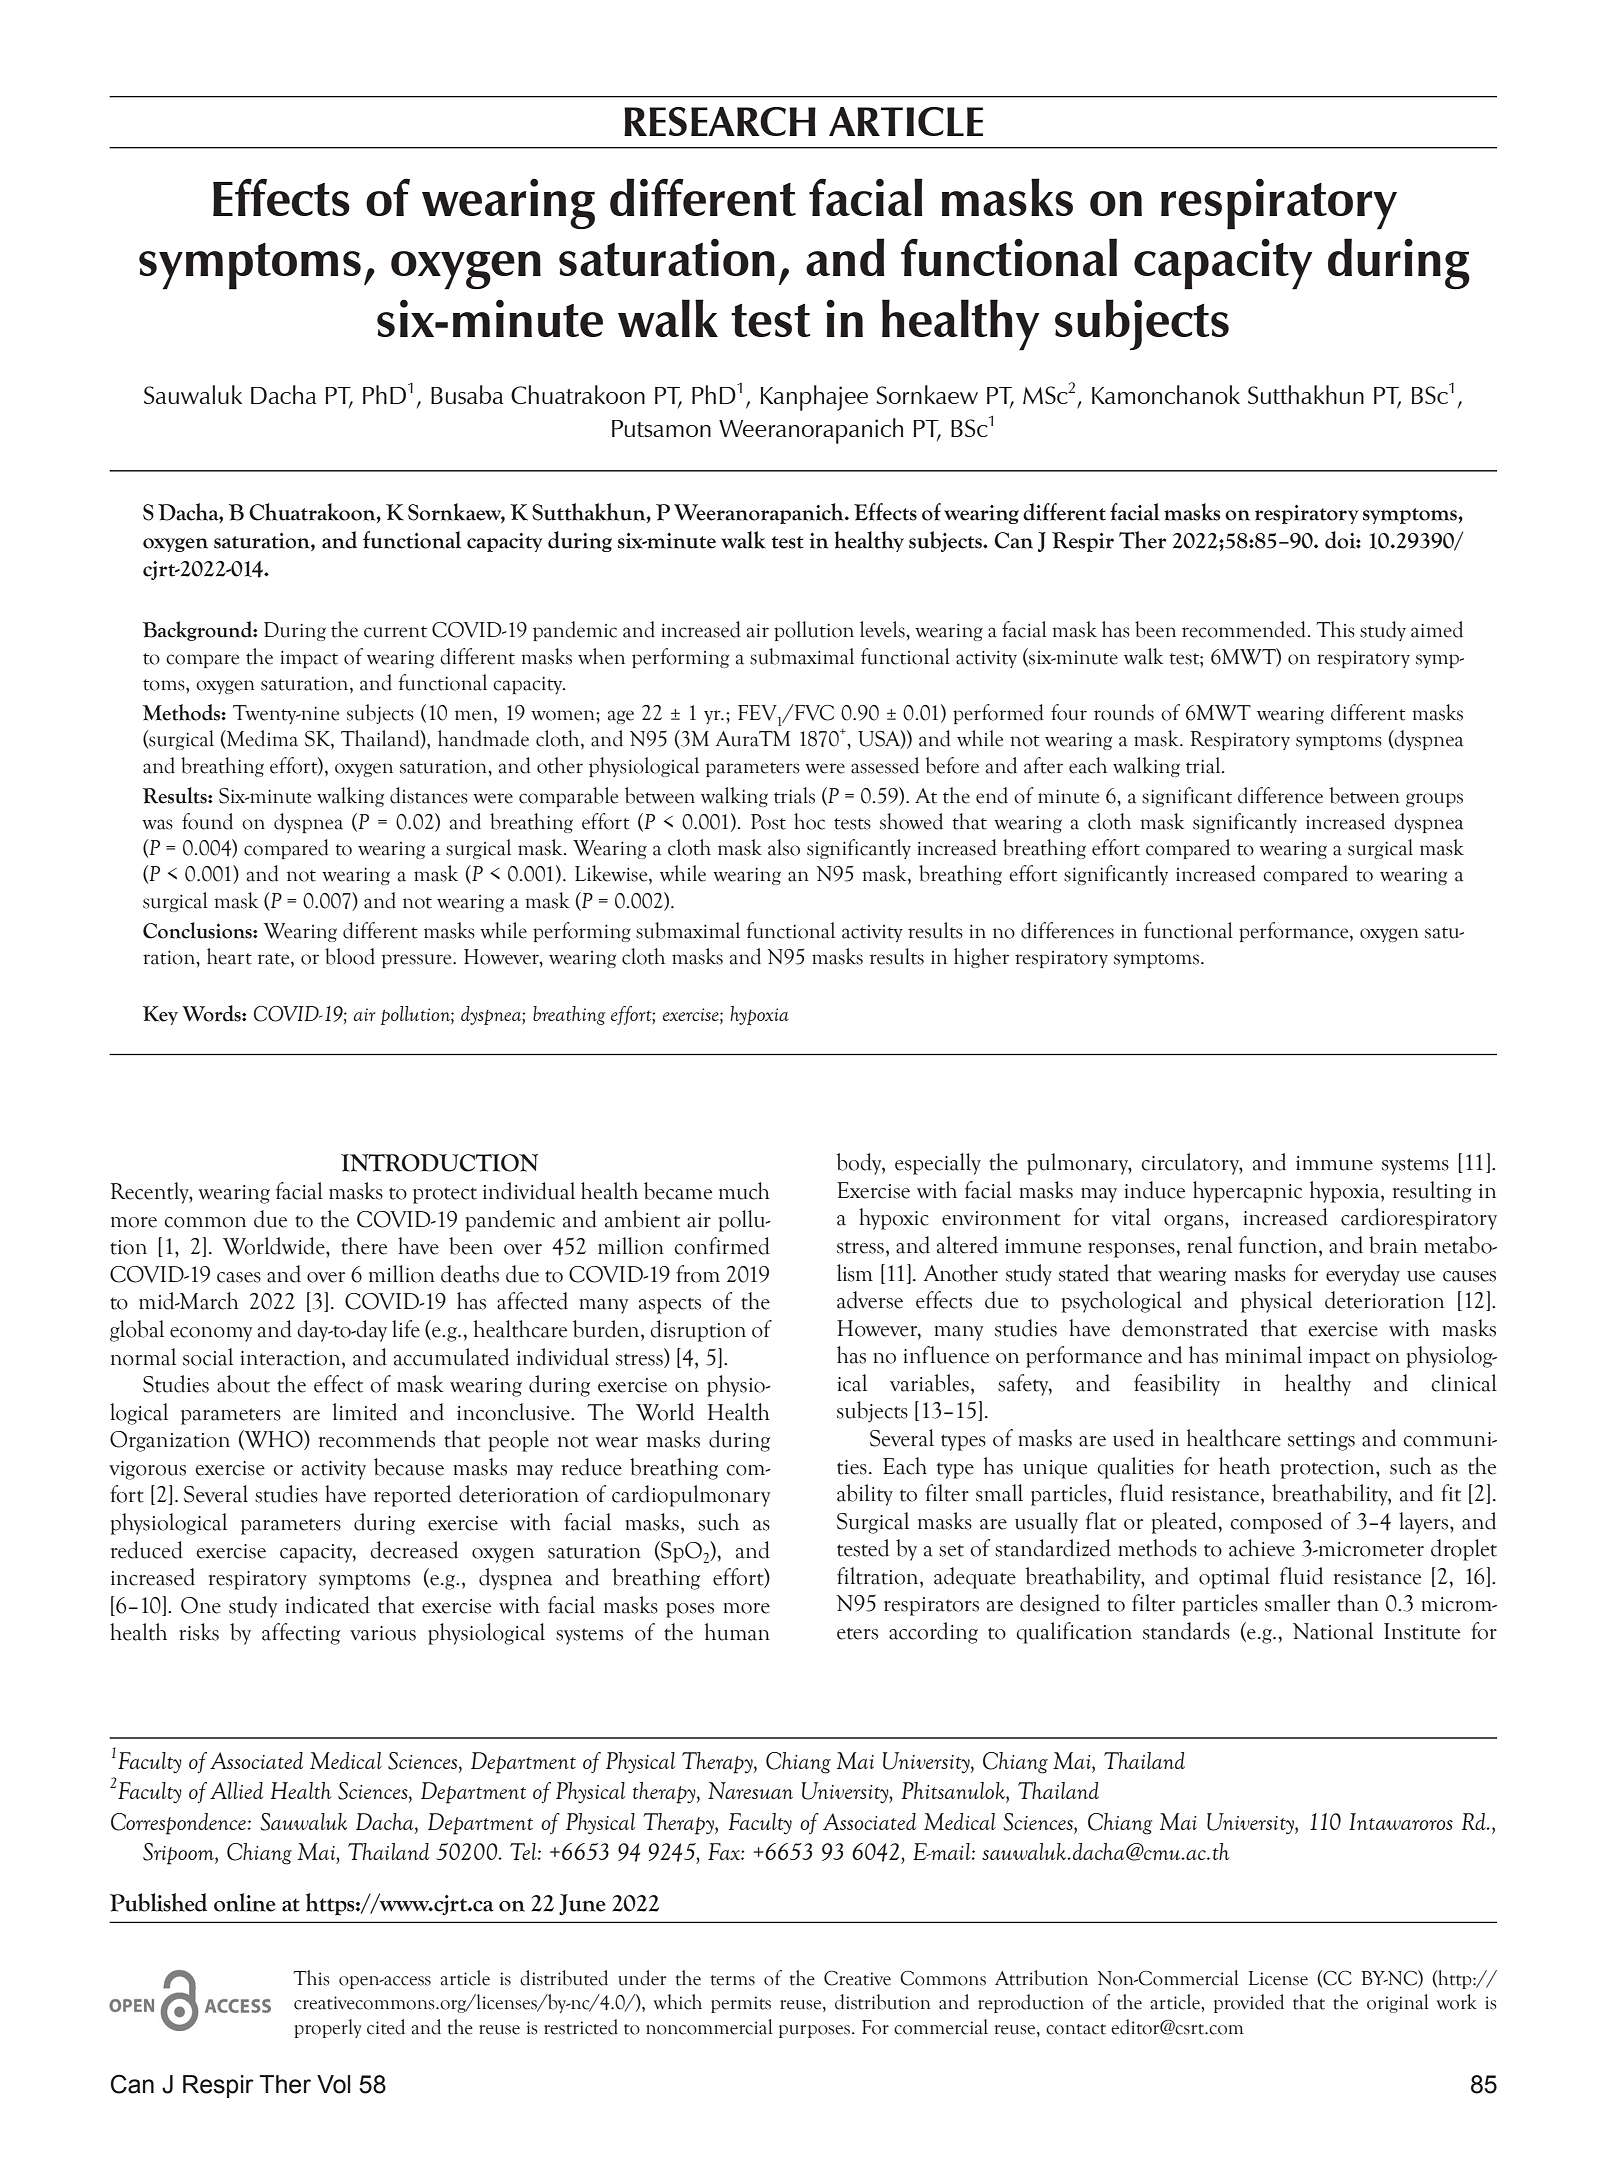 The image size is (1613, 2159). I want to click on much, so click(744, 1191).
